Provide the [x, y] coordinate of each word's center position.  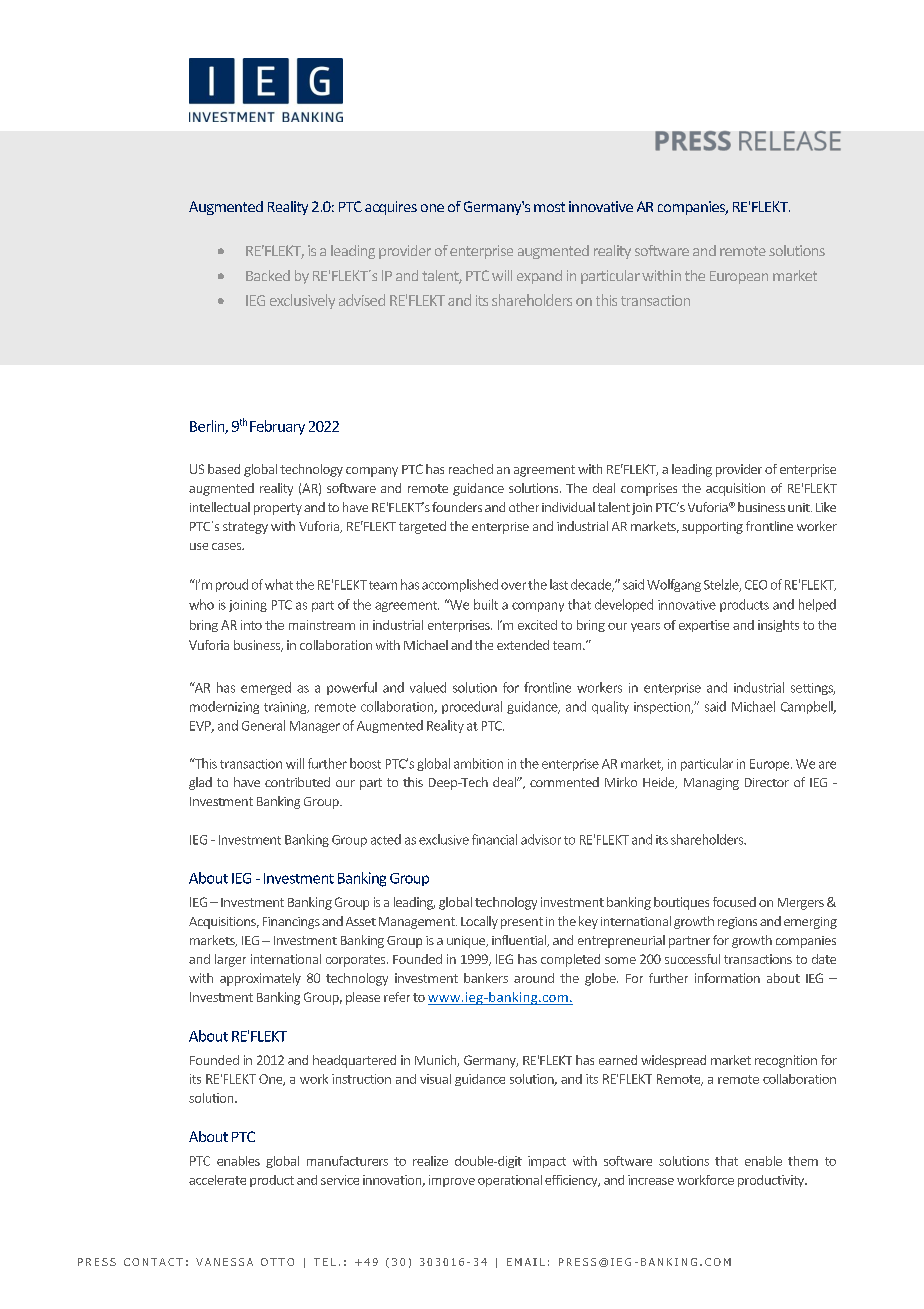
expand [539, 277]
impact [547, 1162]
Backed [268, 275]
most [549, 207]
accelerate [217, 1180]
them [803, 1161]
